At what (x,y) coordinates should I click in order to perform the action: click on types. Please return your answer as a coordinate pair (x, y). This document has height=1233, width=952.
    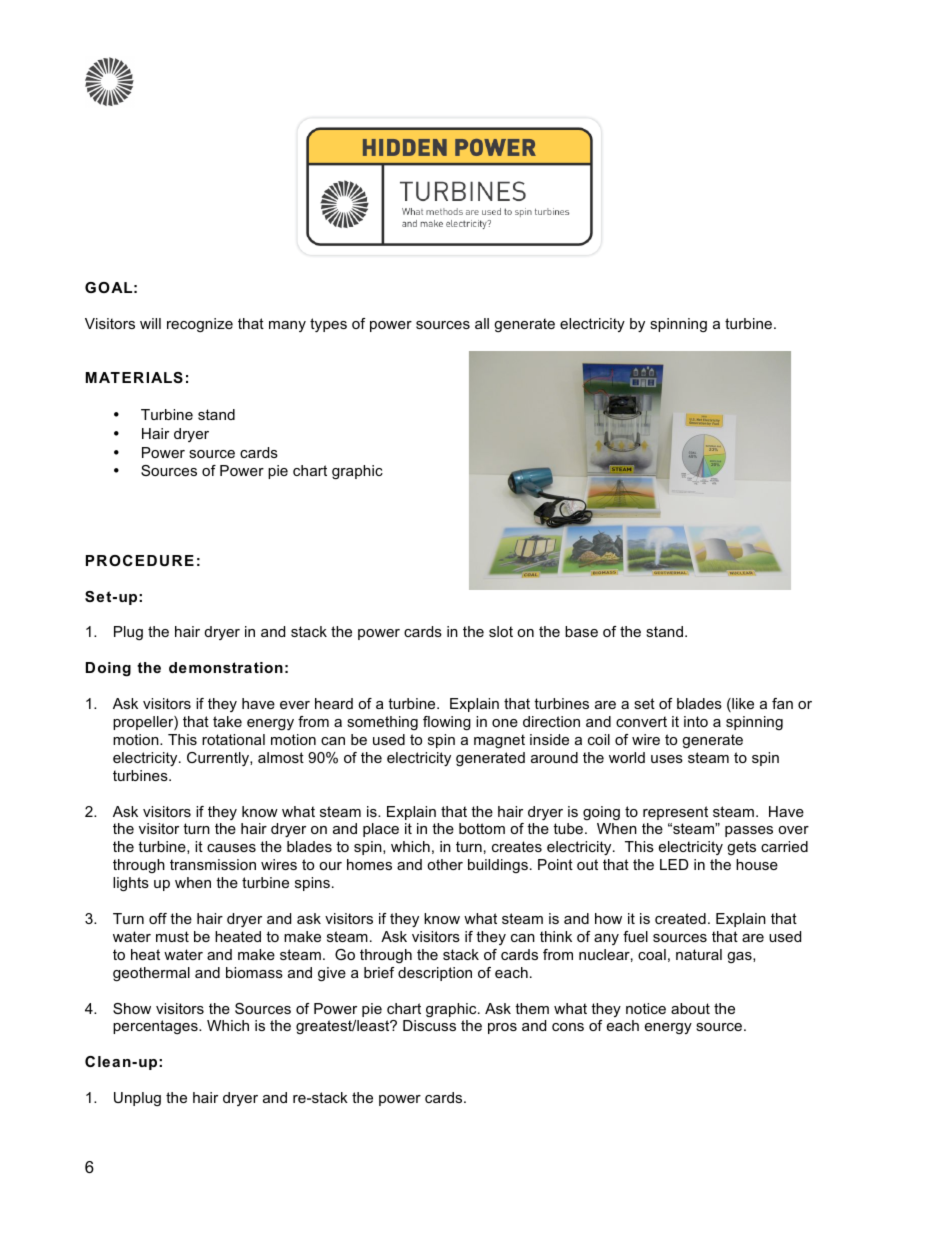
    Looking at the image, I should click on (328, 325).
